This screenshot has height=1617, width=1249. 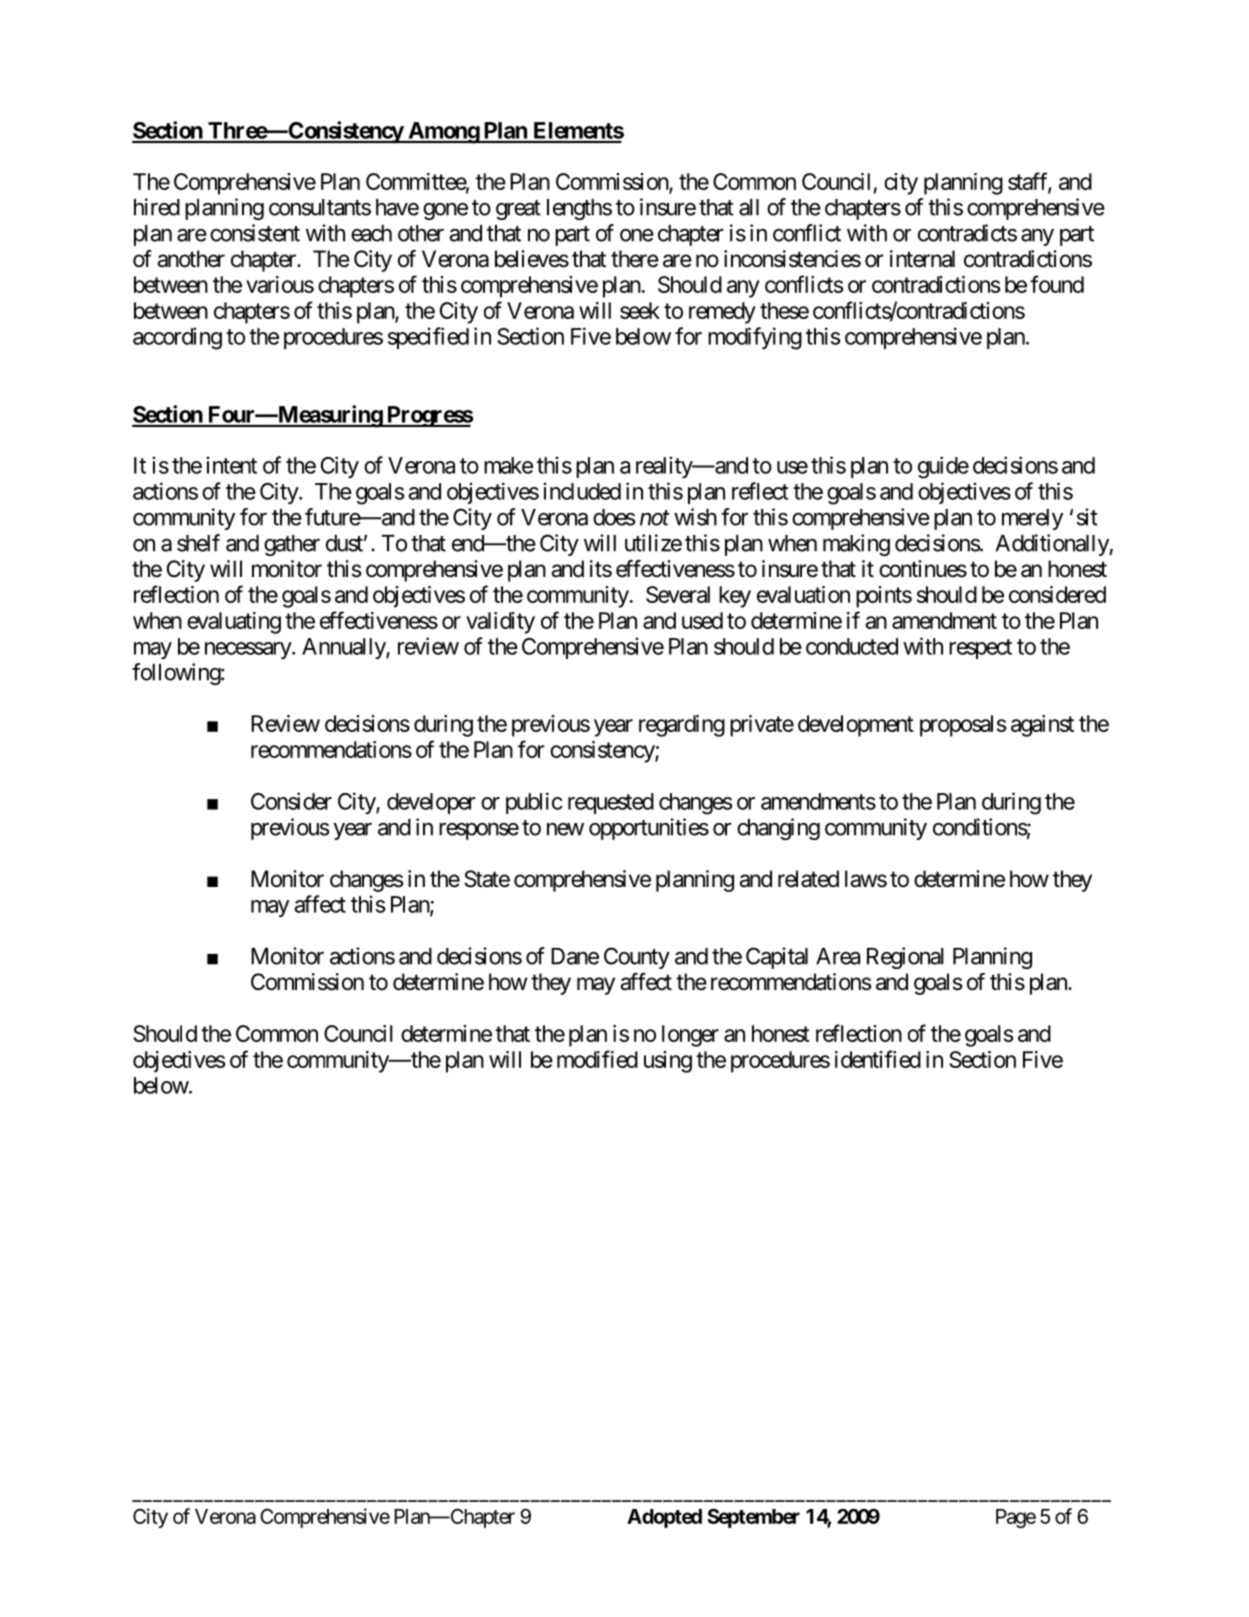 What do you see at coordinates (597, 1059) in the screenshot?
I see `modified` at bounding box center [597, 1059].
